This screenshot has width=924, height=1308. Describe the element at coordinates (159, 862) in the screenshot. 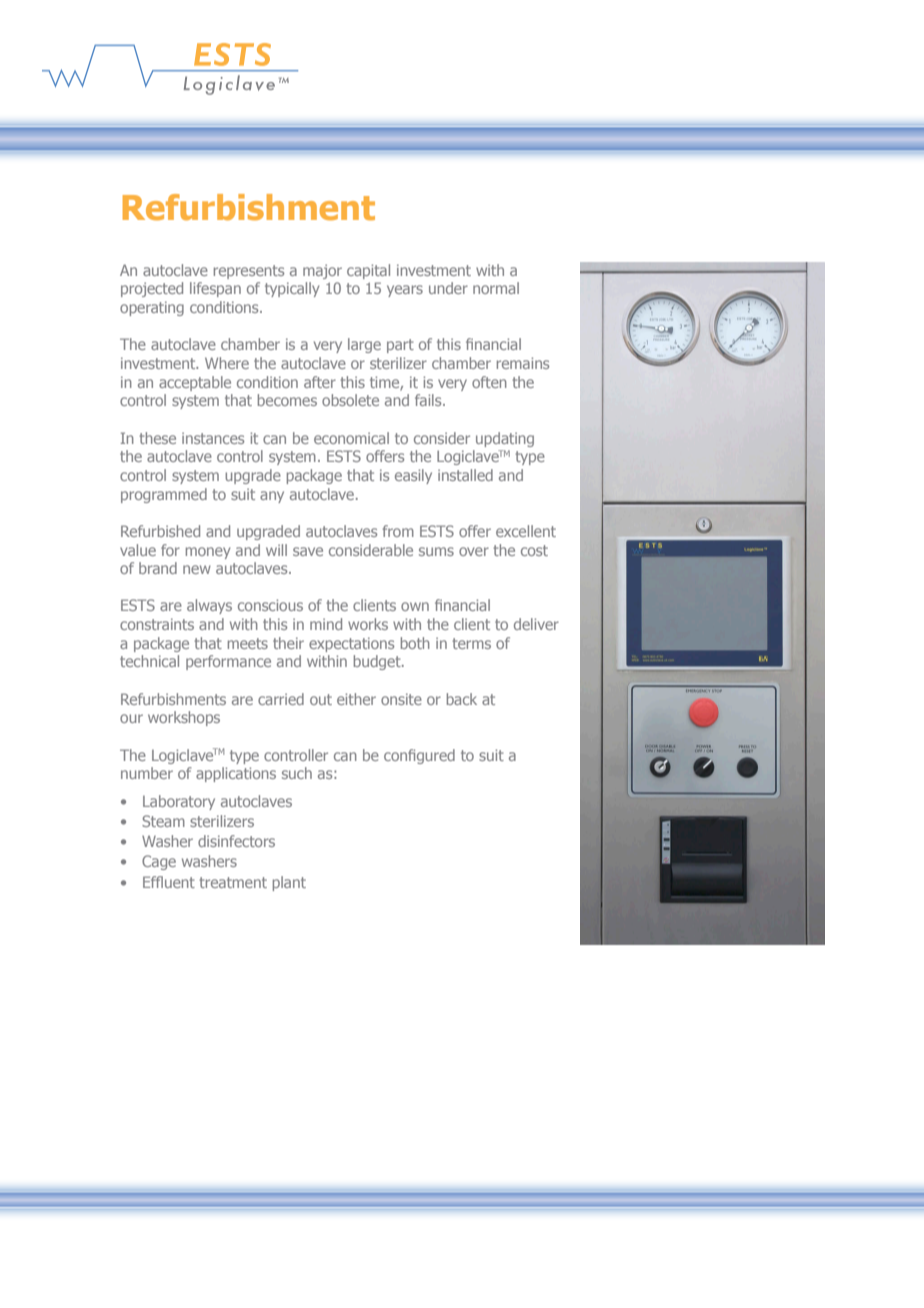

I see `Cage` at that location.
